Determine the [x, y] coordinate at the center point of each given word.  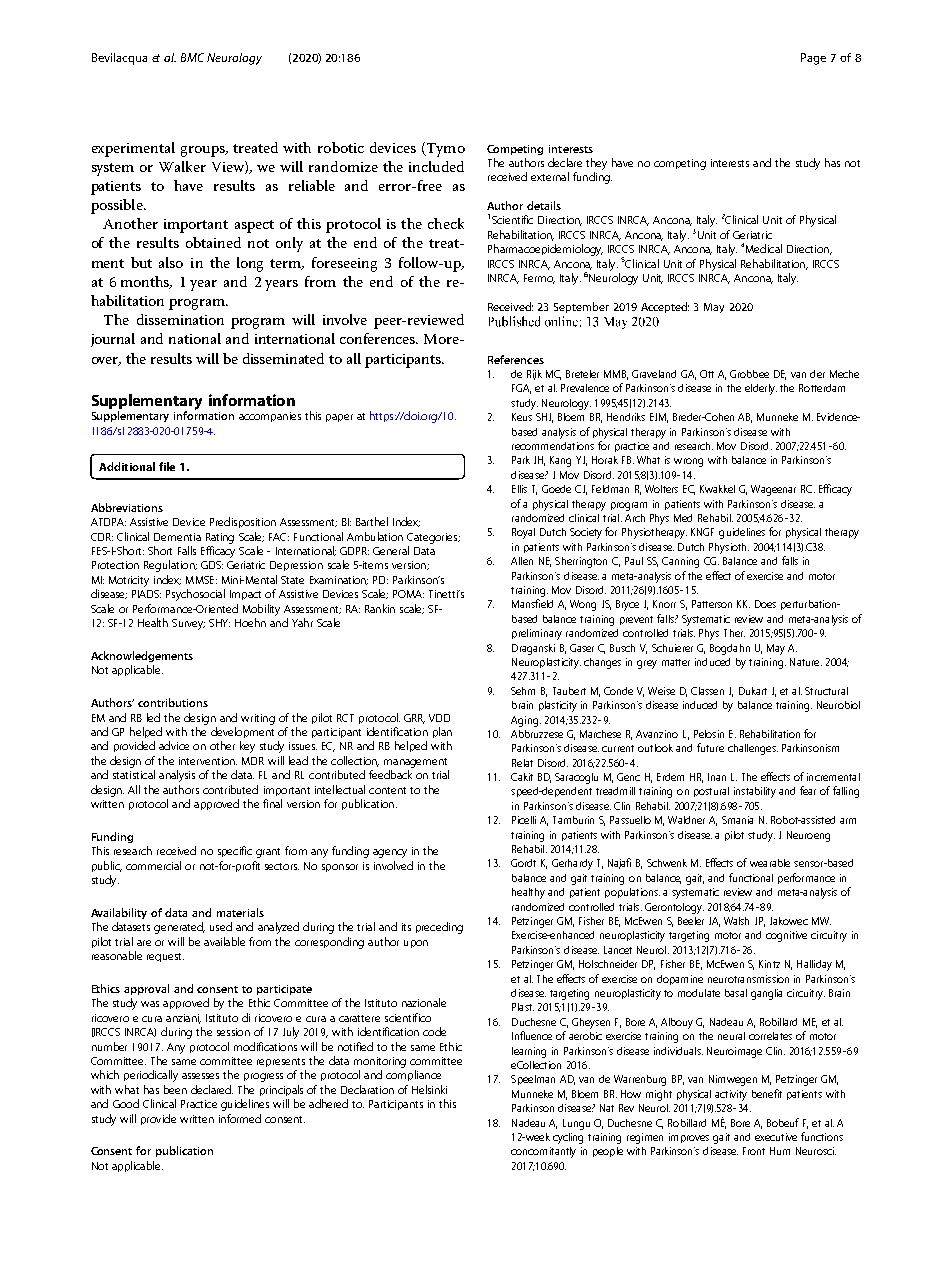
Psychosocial [195, 595]
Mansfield [532, 603]
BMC [192, 57]
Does [765, 604]
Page [813, 59]
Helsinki [429, 1089]
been [175, 1089]
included [436, 166]
